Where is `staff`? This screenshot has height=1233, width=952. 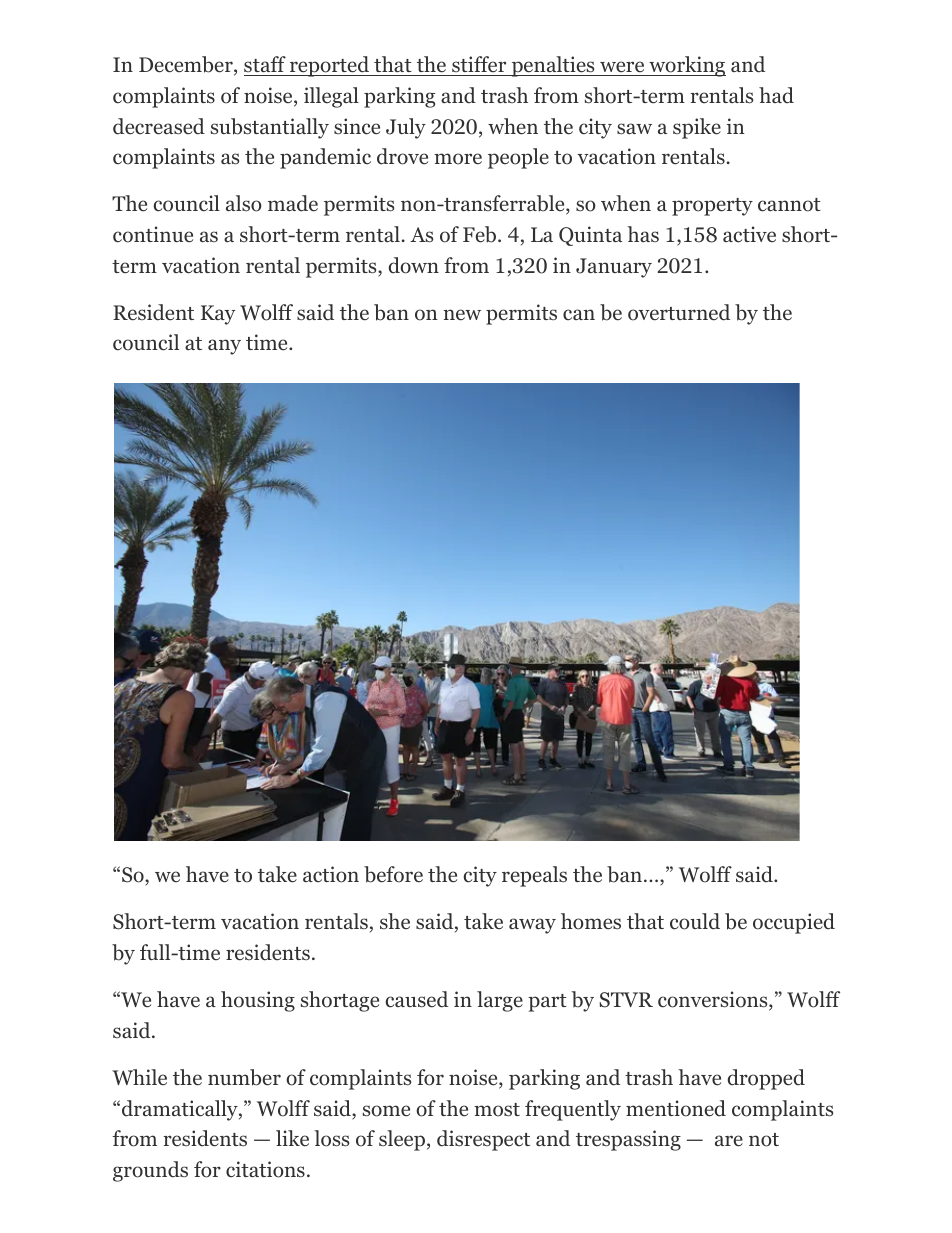
staff is located at coordinates (266, 66).
